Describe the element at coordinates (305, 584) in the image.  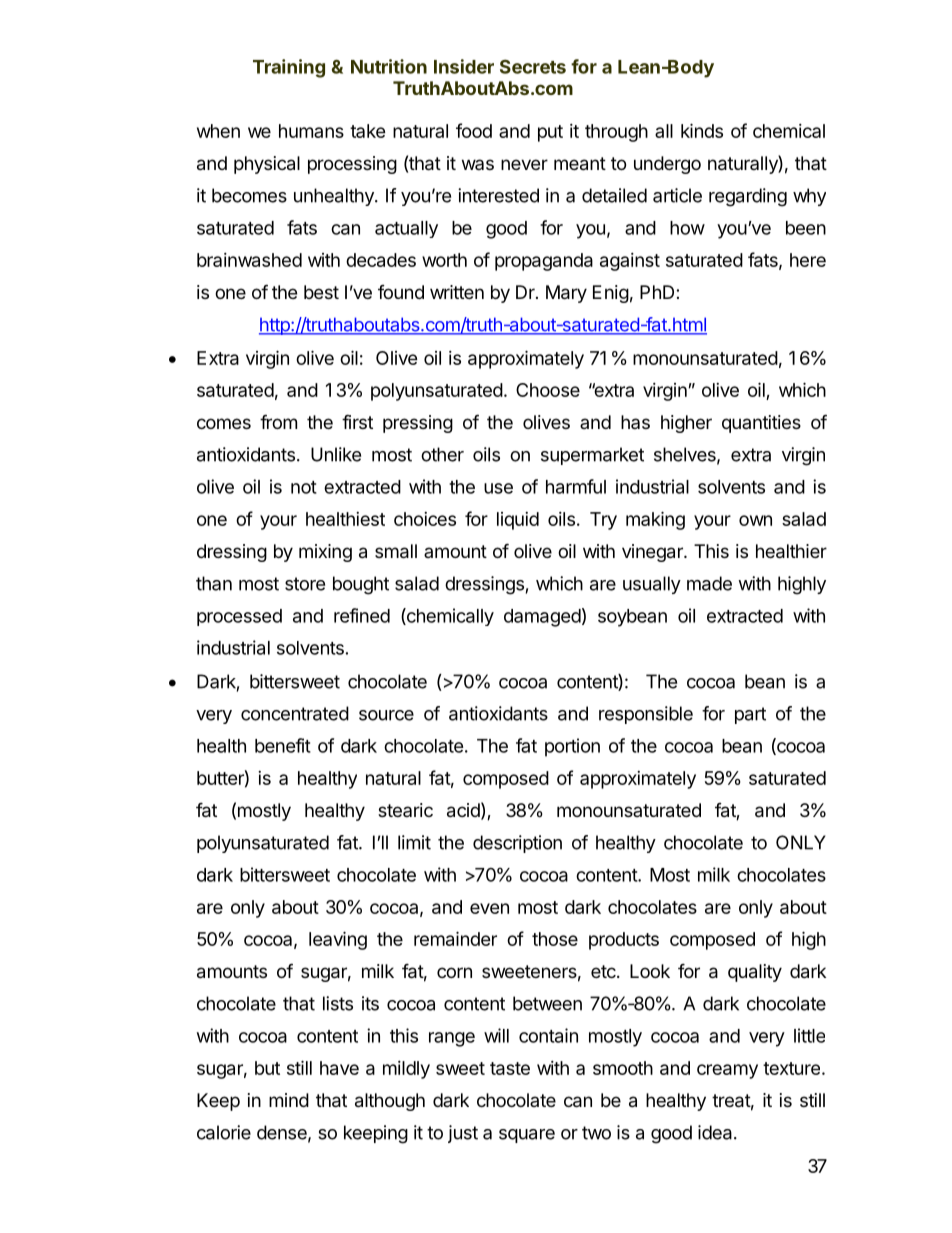
I see `store` at that location.
